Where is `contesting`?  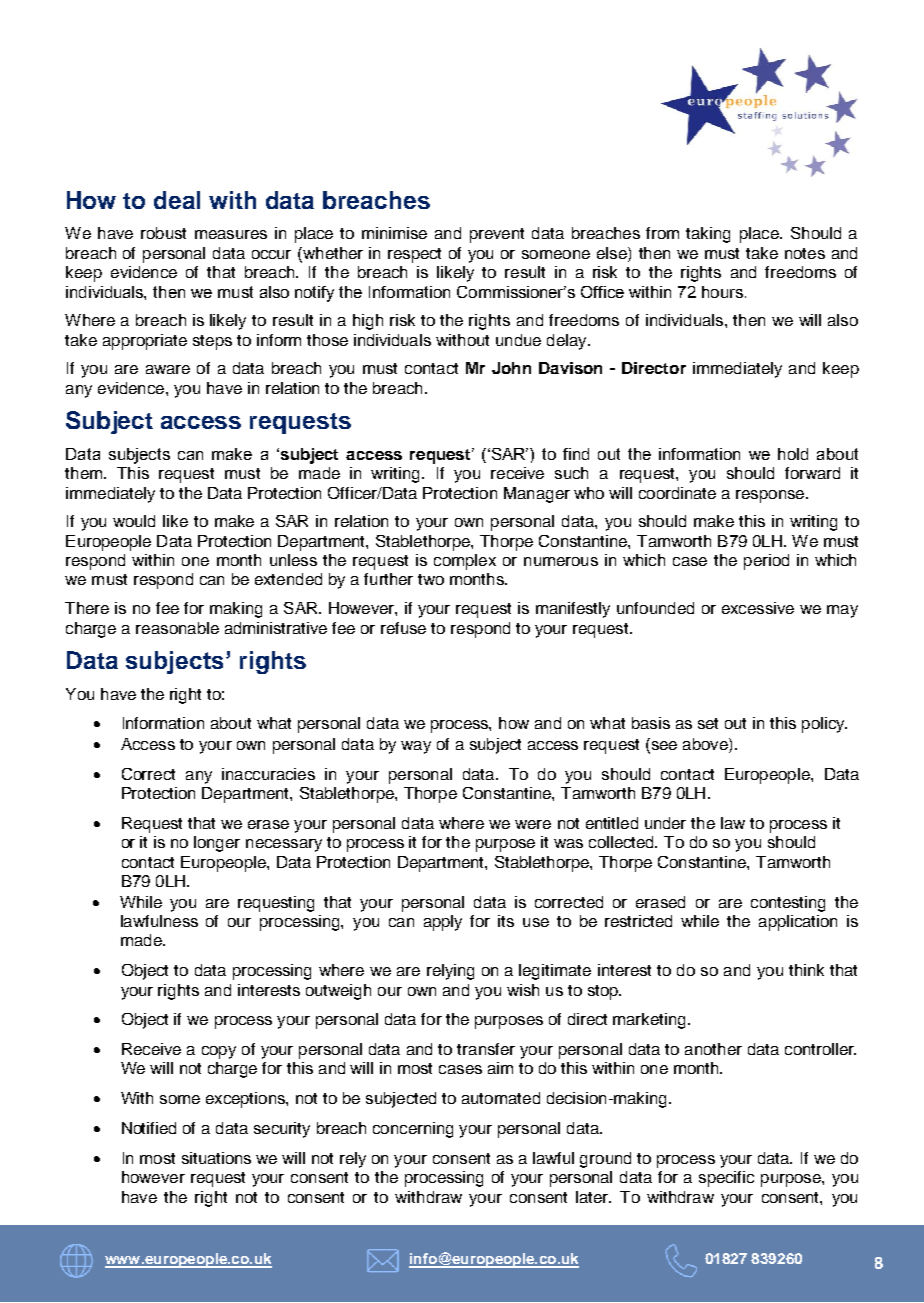
contesting is located at coordinates (788, 904).
